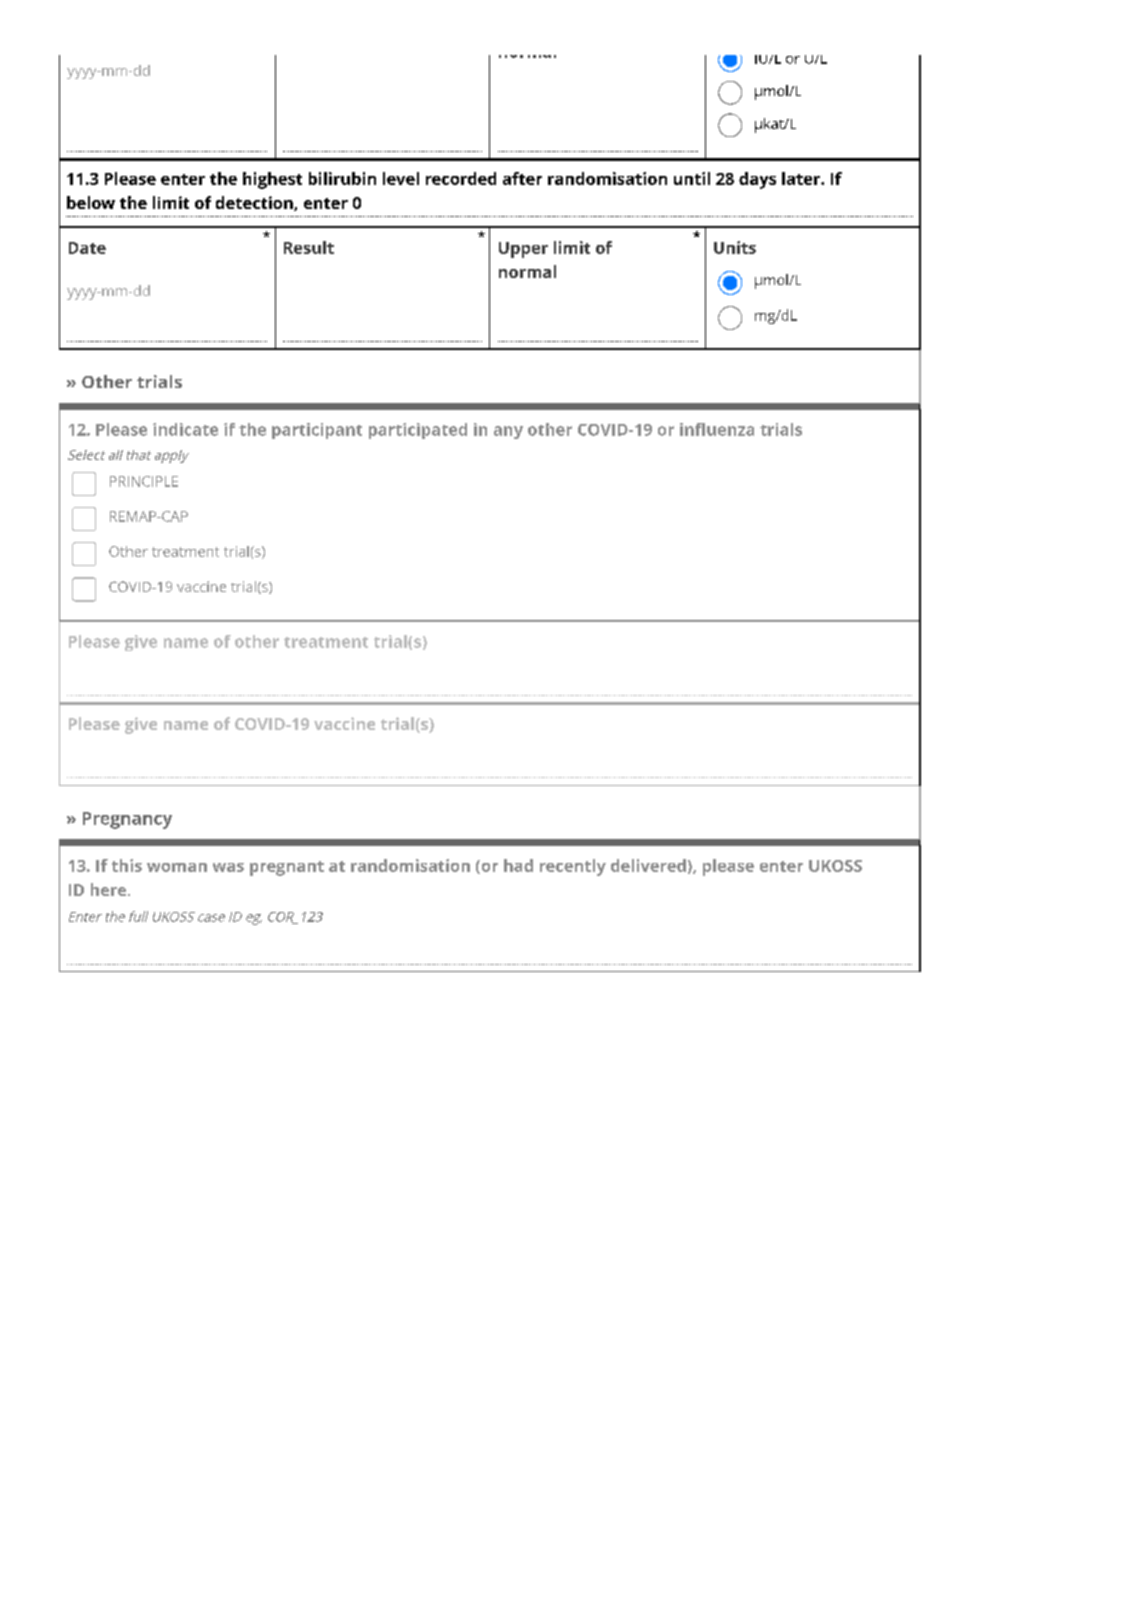  What do you see at coordinates (185, 429) in the screenshot?
I see `indicate` at bounding box center [185, 429].
